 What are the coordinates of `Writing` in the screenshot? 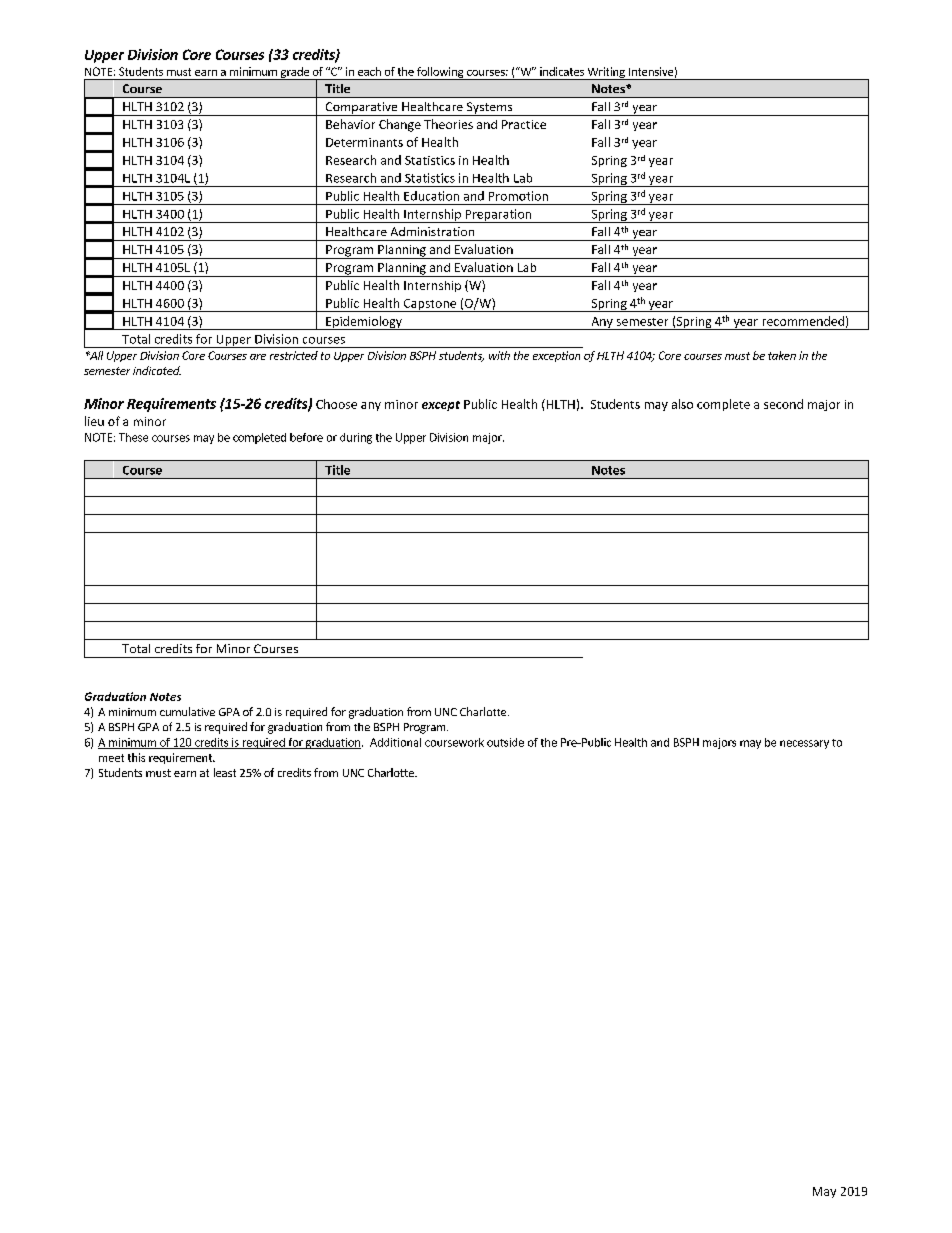 It's located at (606, 73).
